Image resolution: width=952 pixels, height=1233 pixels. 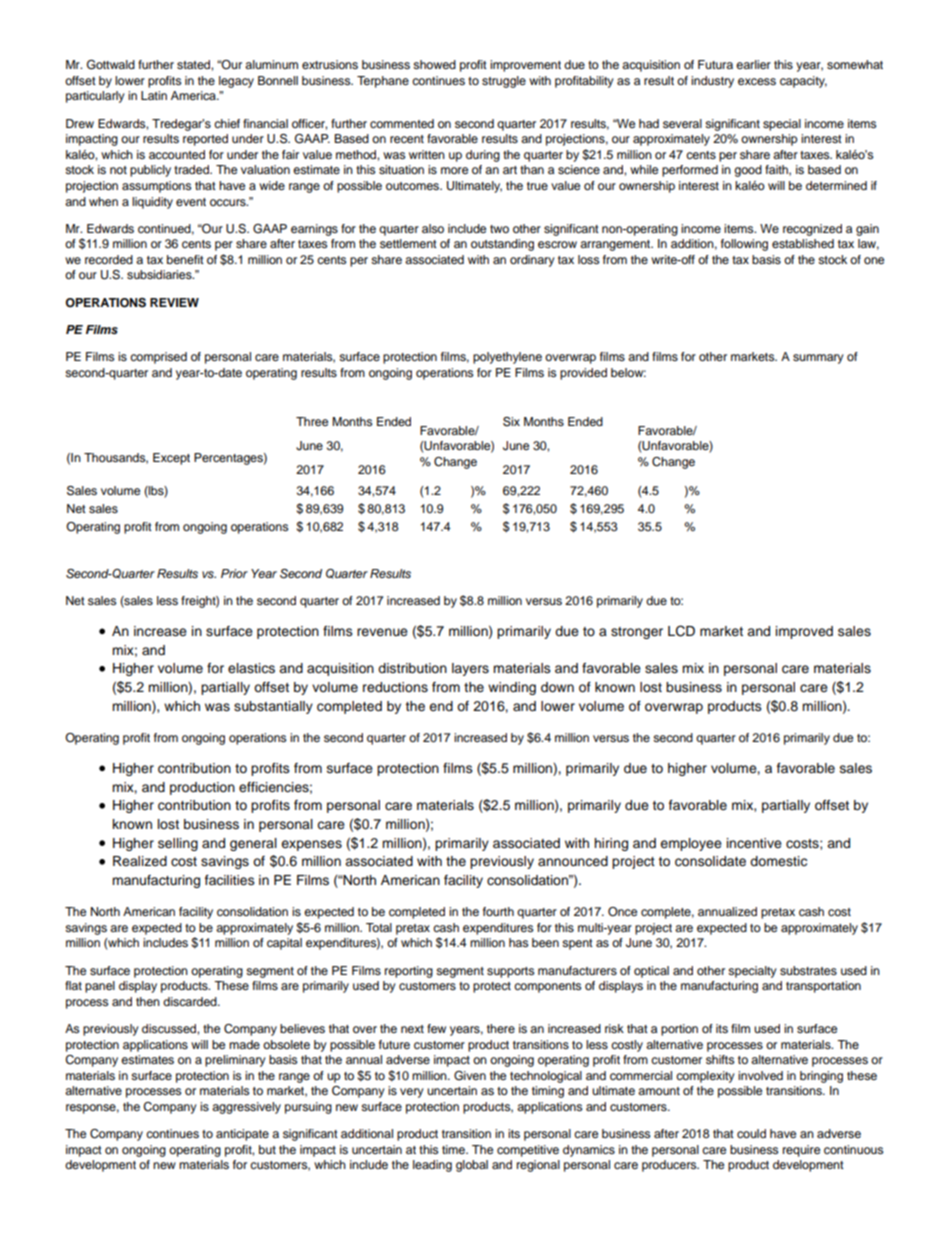 What do you see at coordinates (140, 861) in the screenshot?
I see `Realized` at bounding box center [140, 861].
